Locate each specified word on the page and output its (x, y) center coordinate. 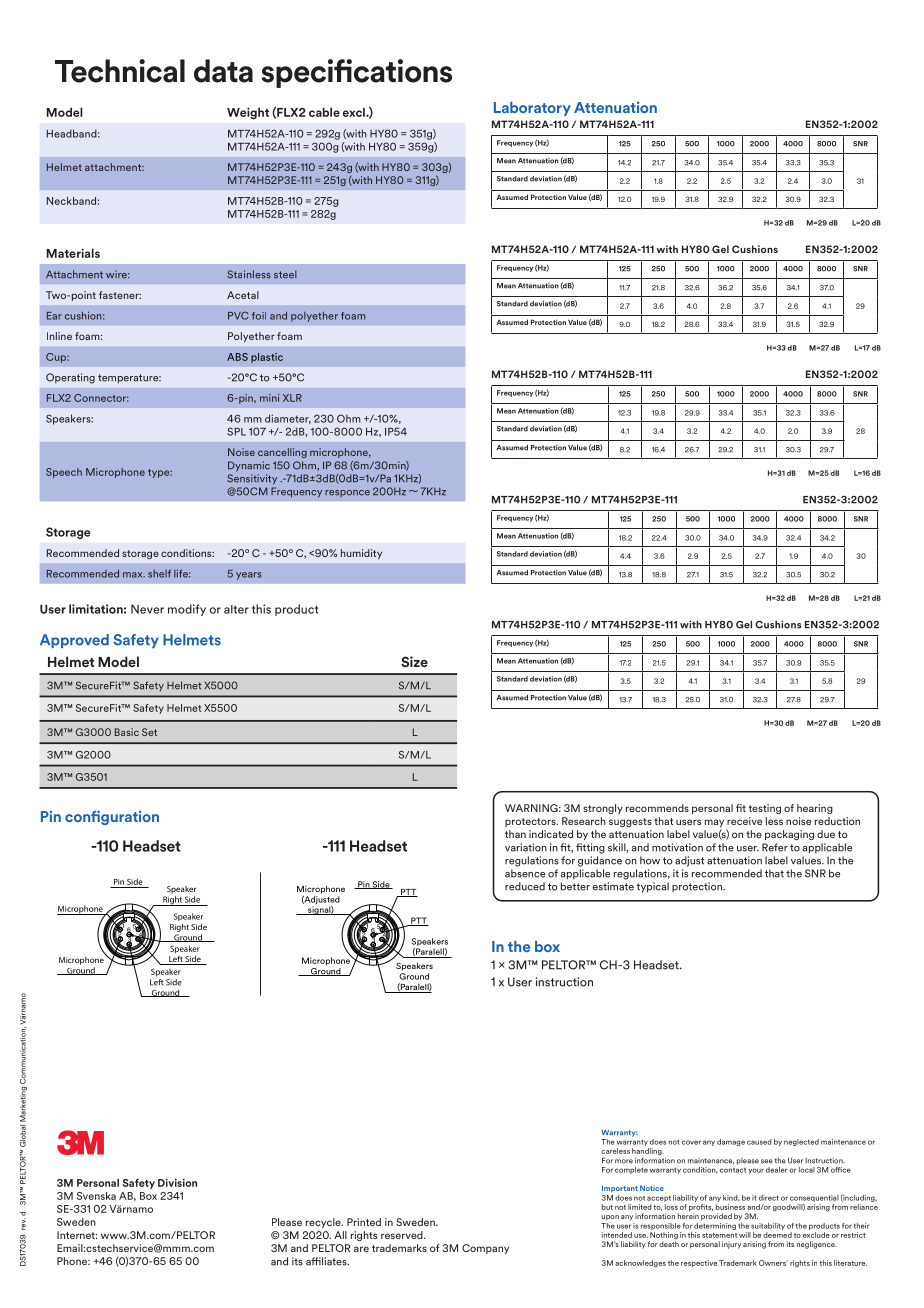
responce (347, 493)
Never (147, 609)
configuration (112, 817)
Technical (120, 71)
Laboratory (532, 109)
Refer (775, 847)
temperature (129, 379)
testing (765, 809)
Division (177, 1183)
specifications (356, 73)
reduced (525, 886)
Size (414, 661)
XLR (292, 398)
